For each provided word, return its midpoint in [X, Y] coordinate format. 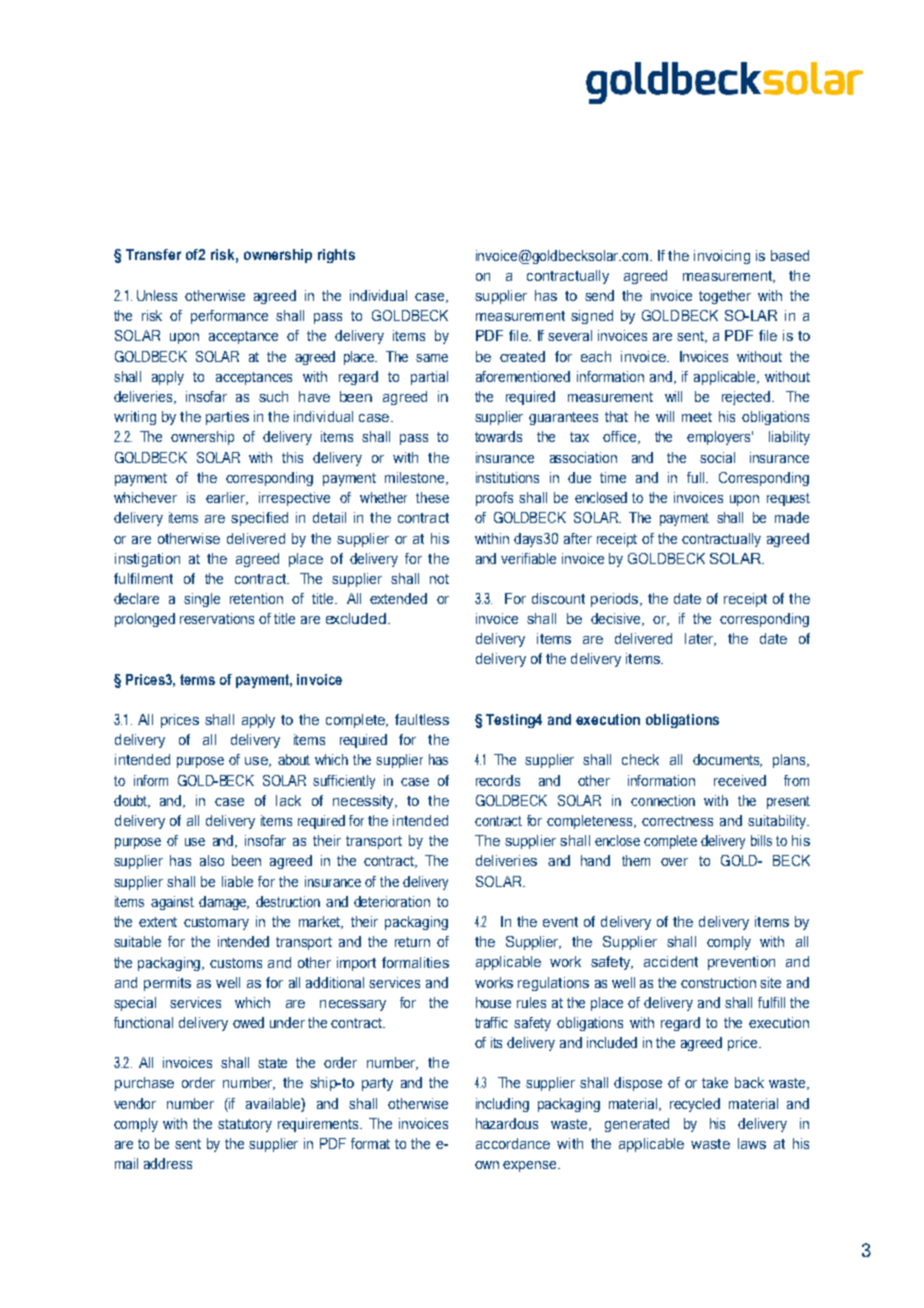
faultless [422, 719]
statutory [245, 1125]
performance [229, 317]
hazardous [507, 1123]
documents [727, 760]
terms [197, 679]
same [432, 358]
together [725, 297]
